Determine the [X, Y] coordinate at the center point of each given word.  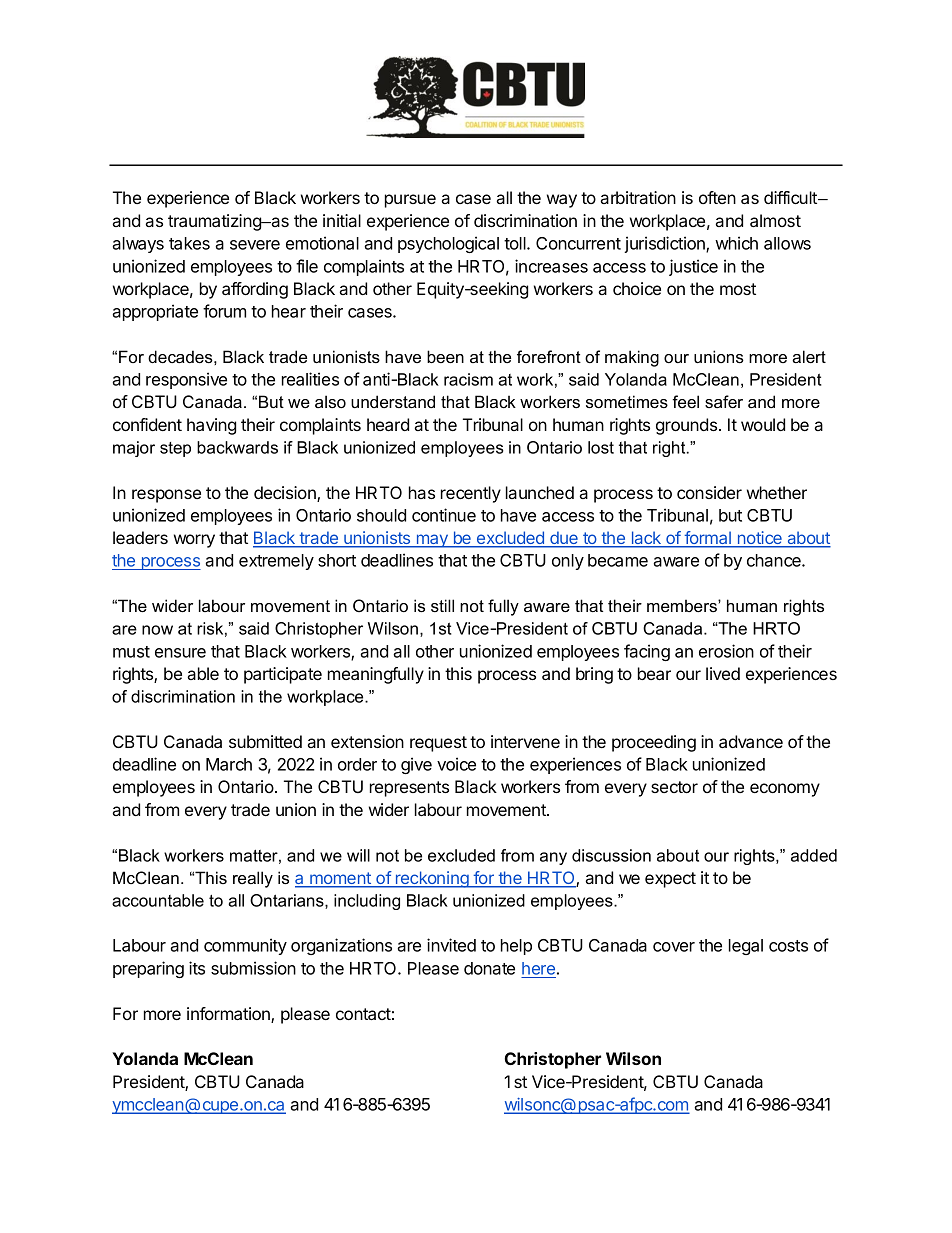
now [157, 630]
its [197, 968]
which [736, 243]
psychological [448, 244]
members [683, 605]
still [442, 605]
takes [189, 243]
